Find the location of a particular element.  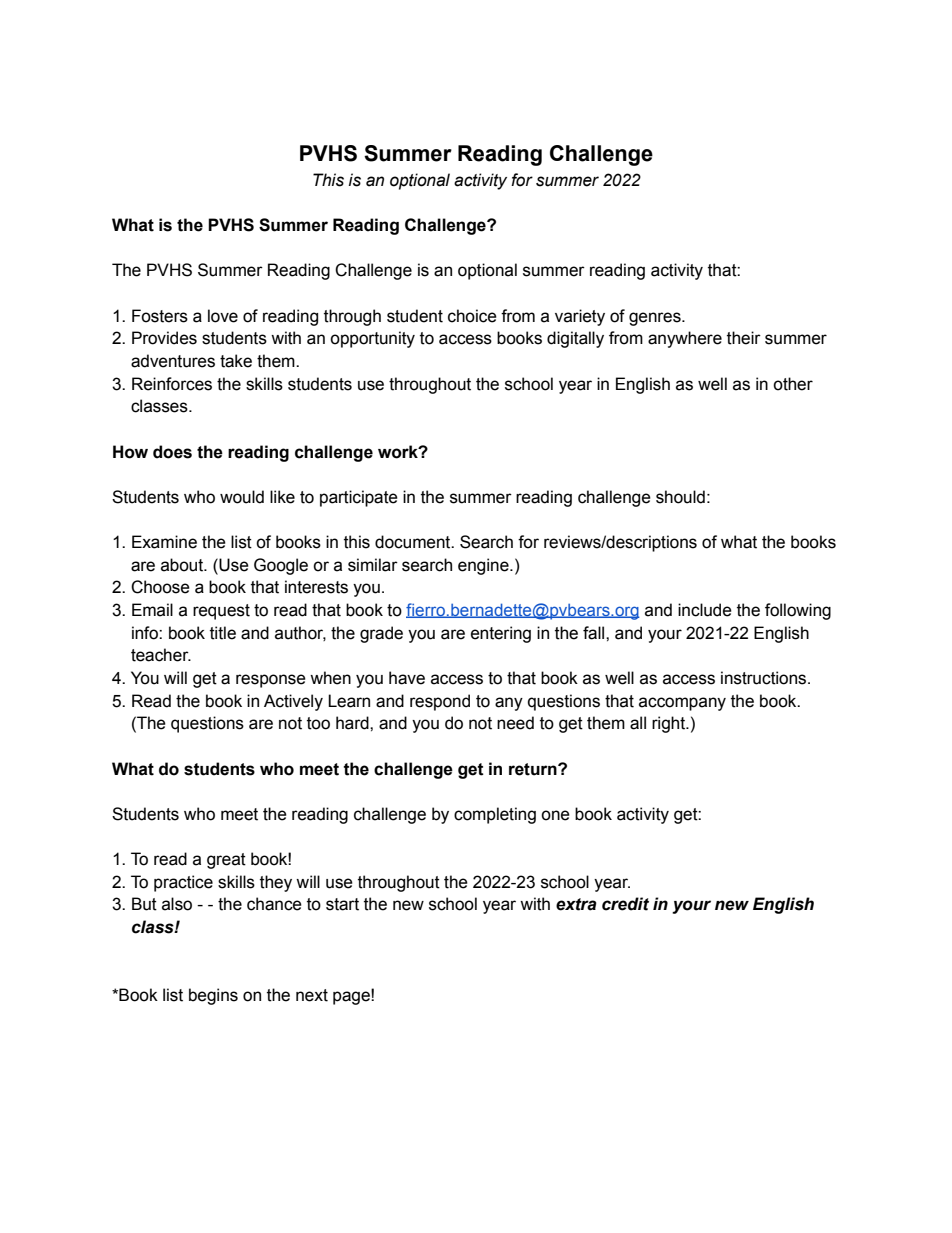

begins is located at coordinates (213, 996).
